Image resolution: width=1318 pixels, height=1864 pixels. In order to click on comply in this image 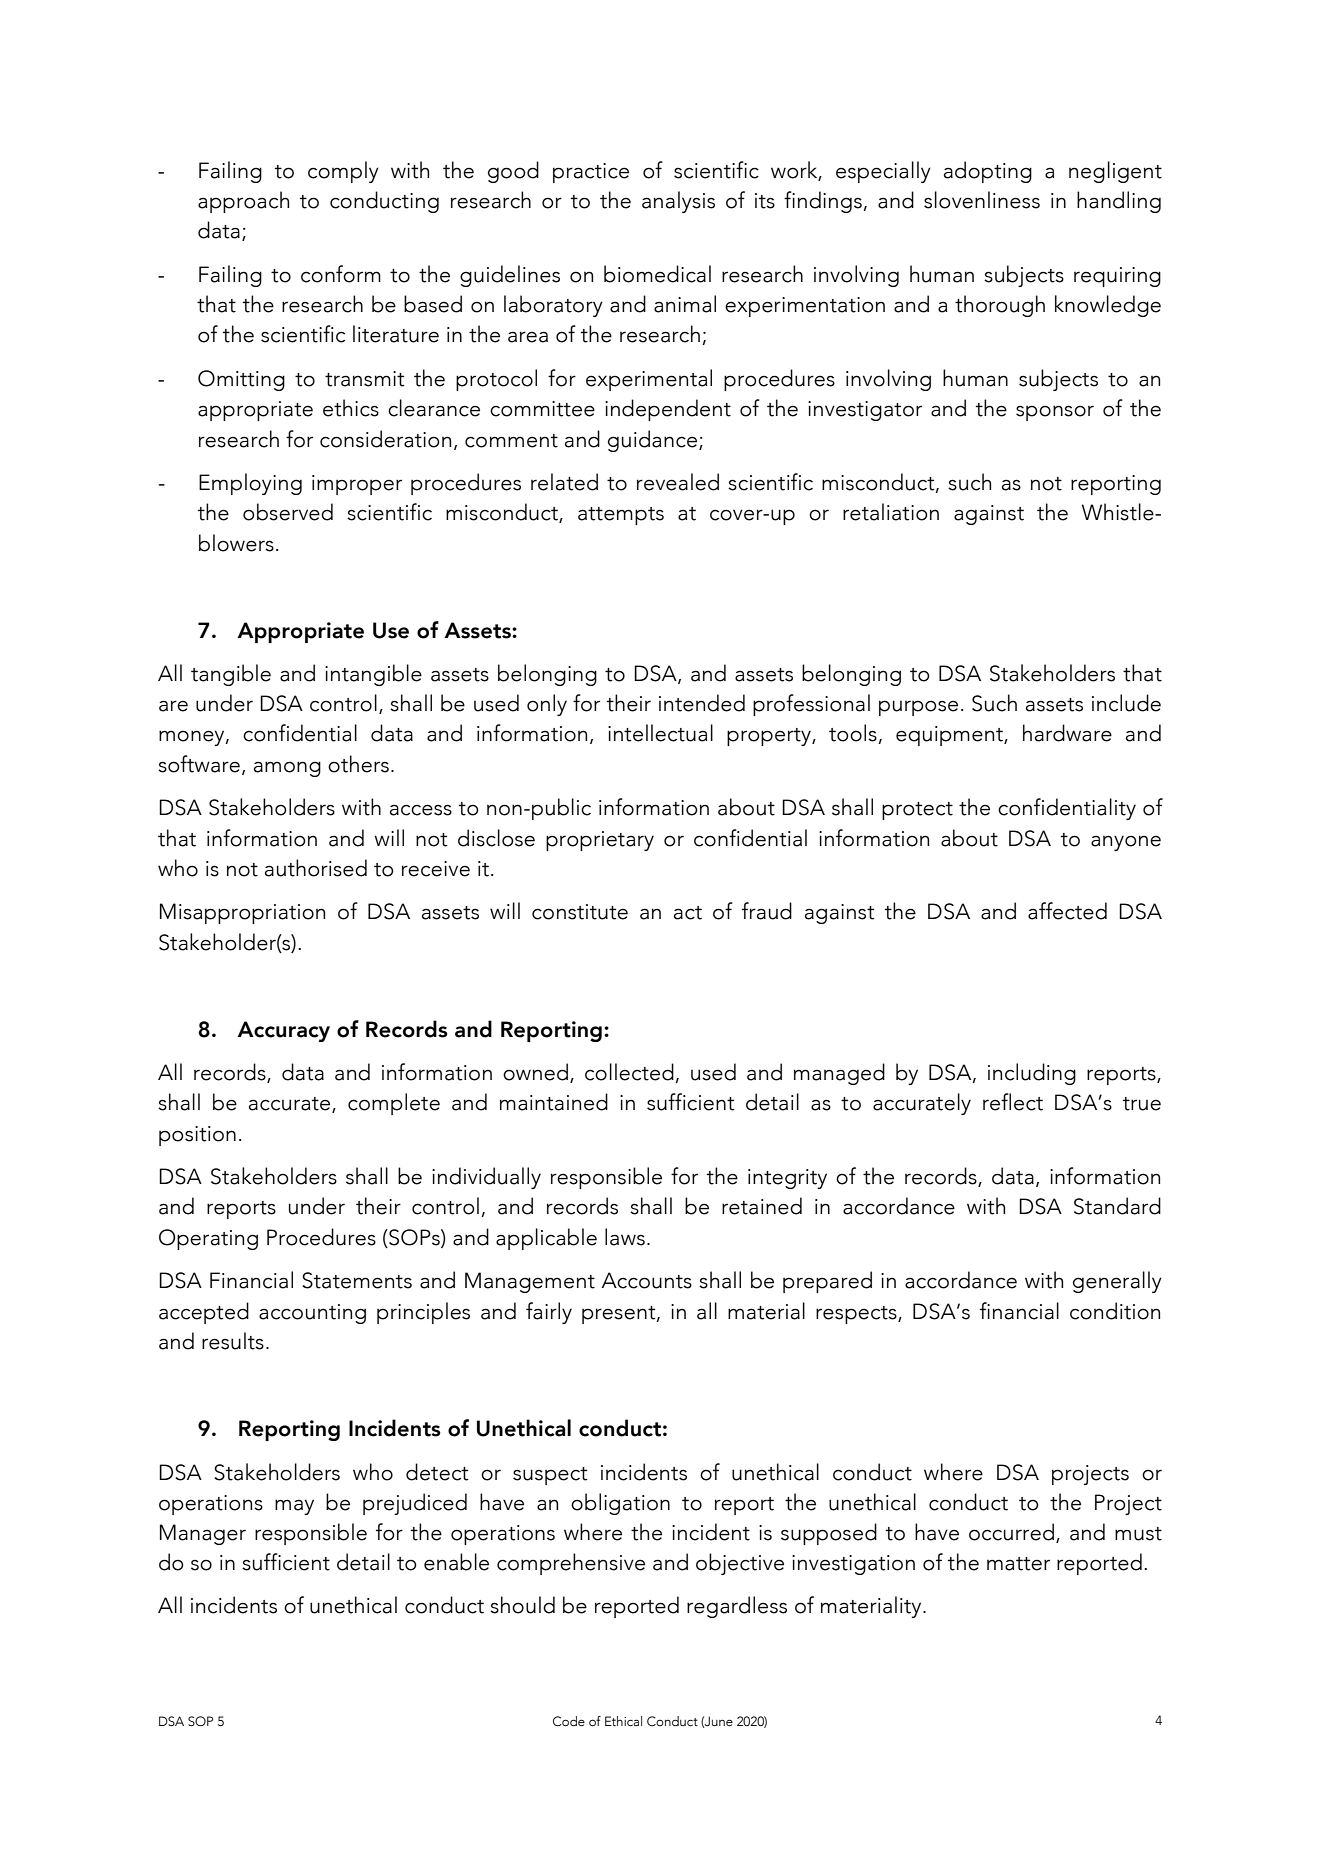, I will do `click(343, 172)`.
